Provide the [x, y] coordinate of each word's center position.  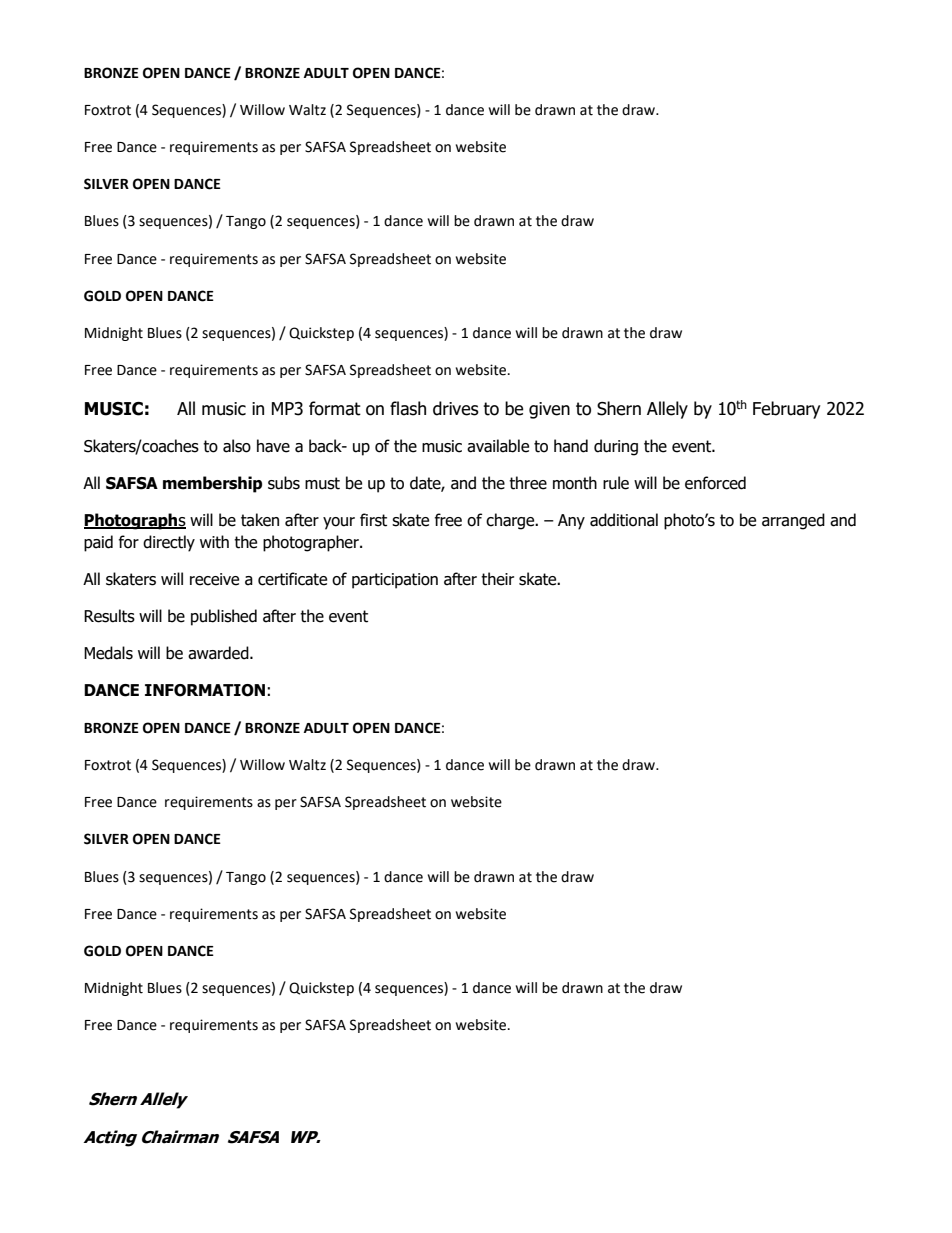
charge [511, 521]
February [786, 410]
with [214, 542]
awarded [219, 653]
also [237, 446]
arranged [793, 521]
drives [456, 408]
